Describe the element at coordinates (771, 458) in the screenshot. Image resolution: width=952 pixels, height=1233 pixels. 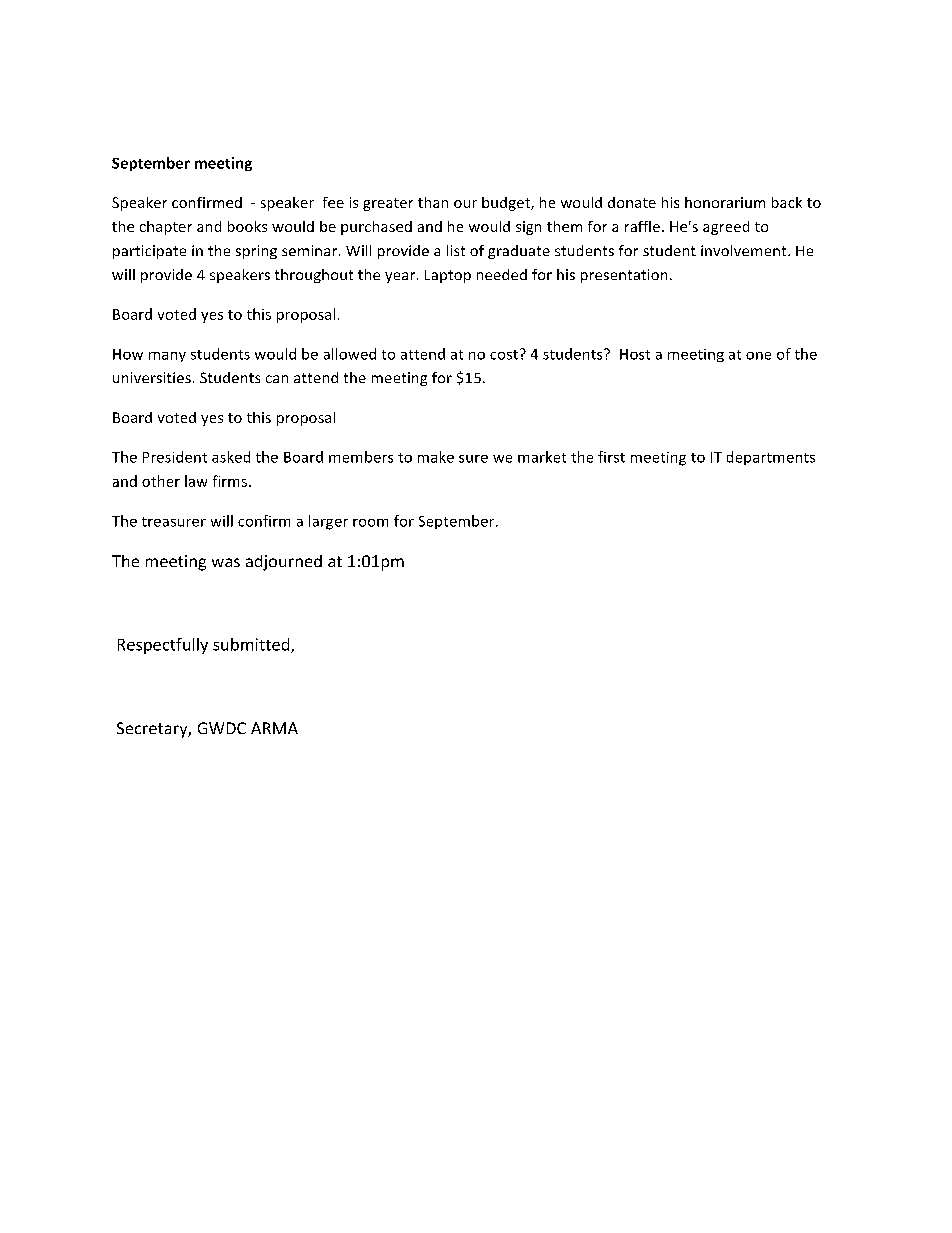
I see `departments` at that location.
